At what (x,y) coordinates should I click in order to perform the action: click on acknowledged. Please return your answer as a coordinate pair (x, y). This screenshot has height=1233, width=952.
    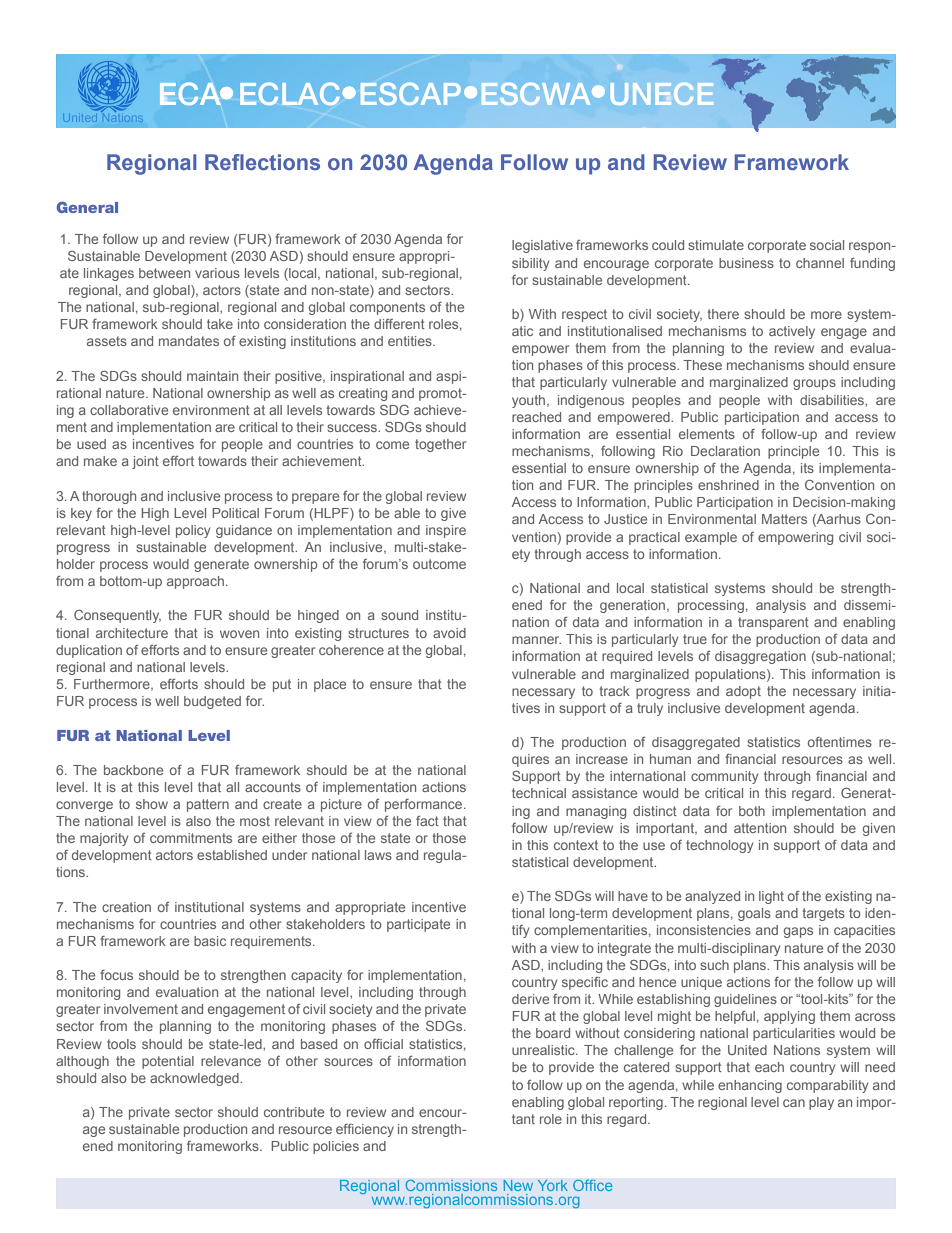
    Looking at the image, I should click on (195, 1079).
